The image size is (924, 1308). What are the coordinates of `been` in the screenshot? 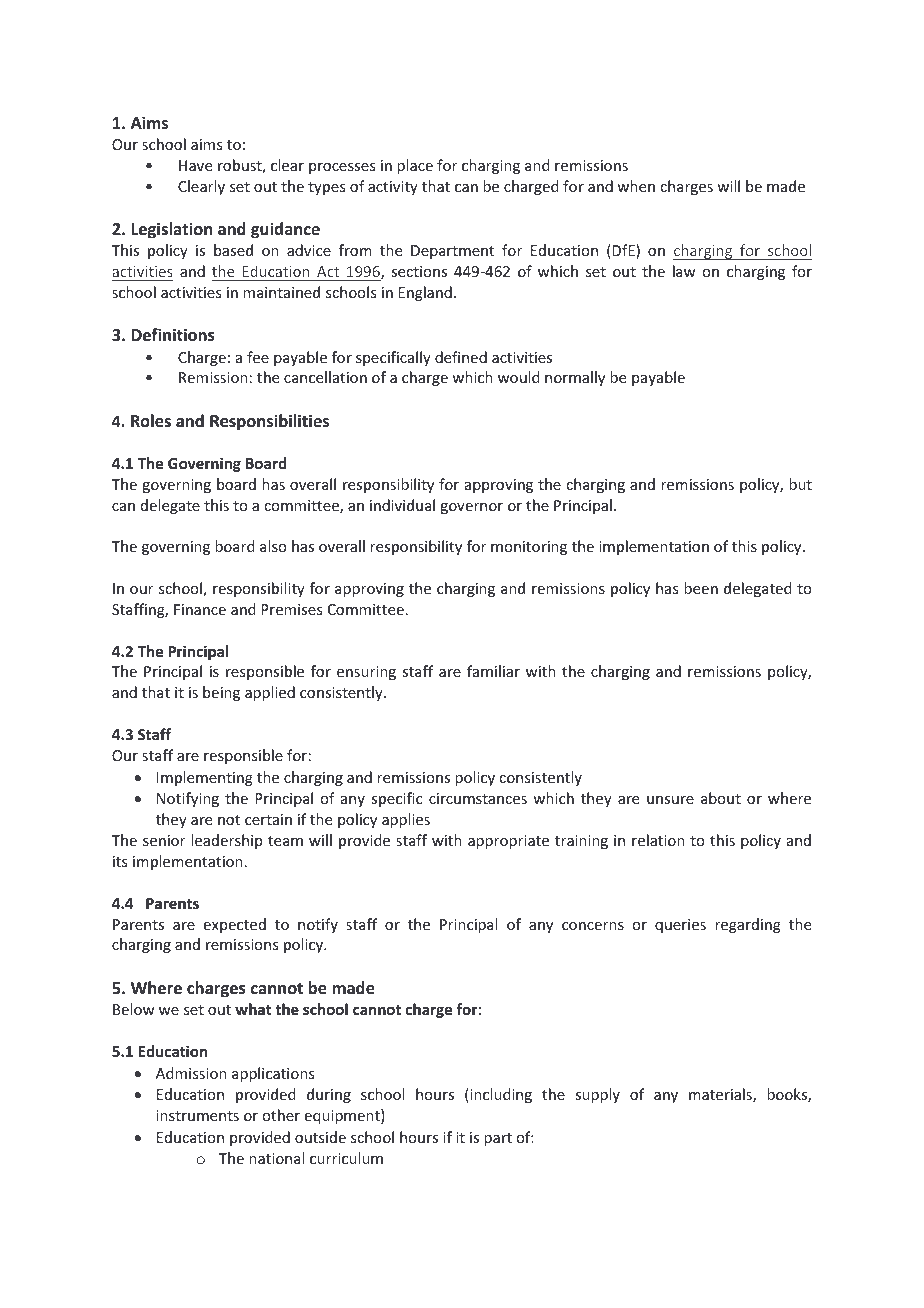 It's located at (701, 588).
